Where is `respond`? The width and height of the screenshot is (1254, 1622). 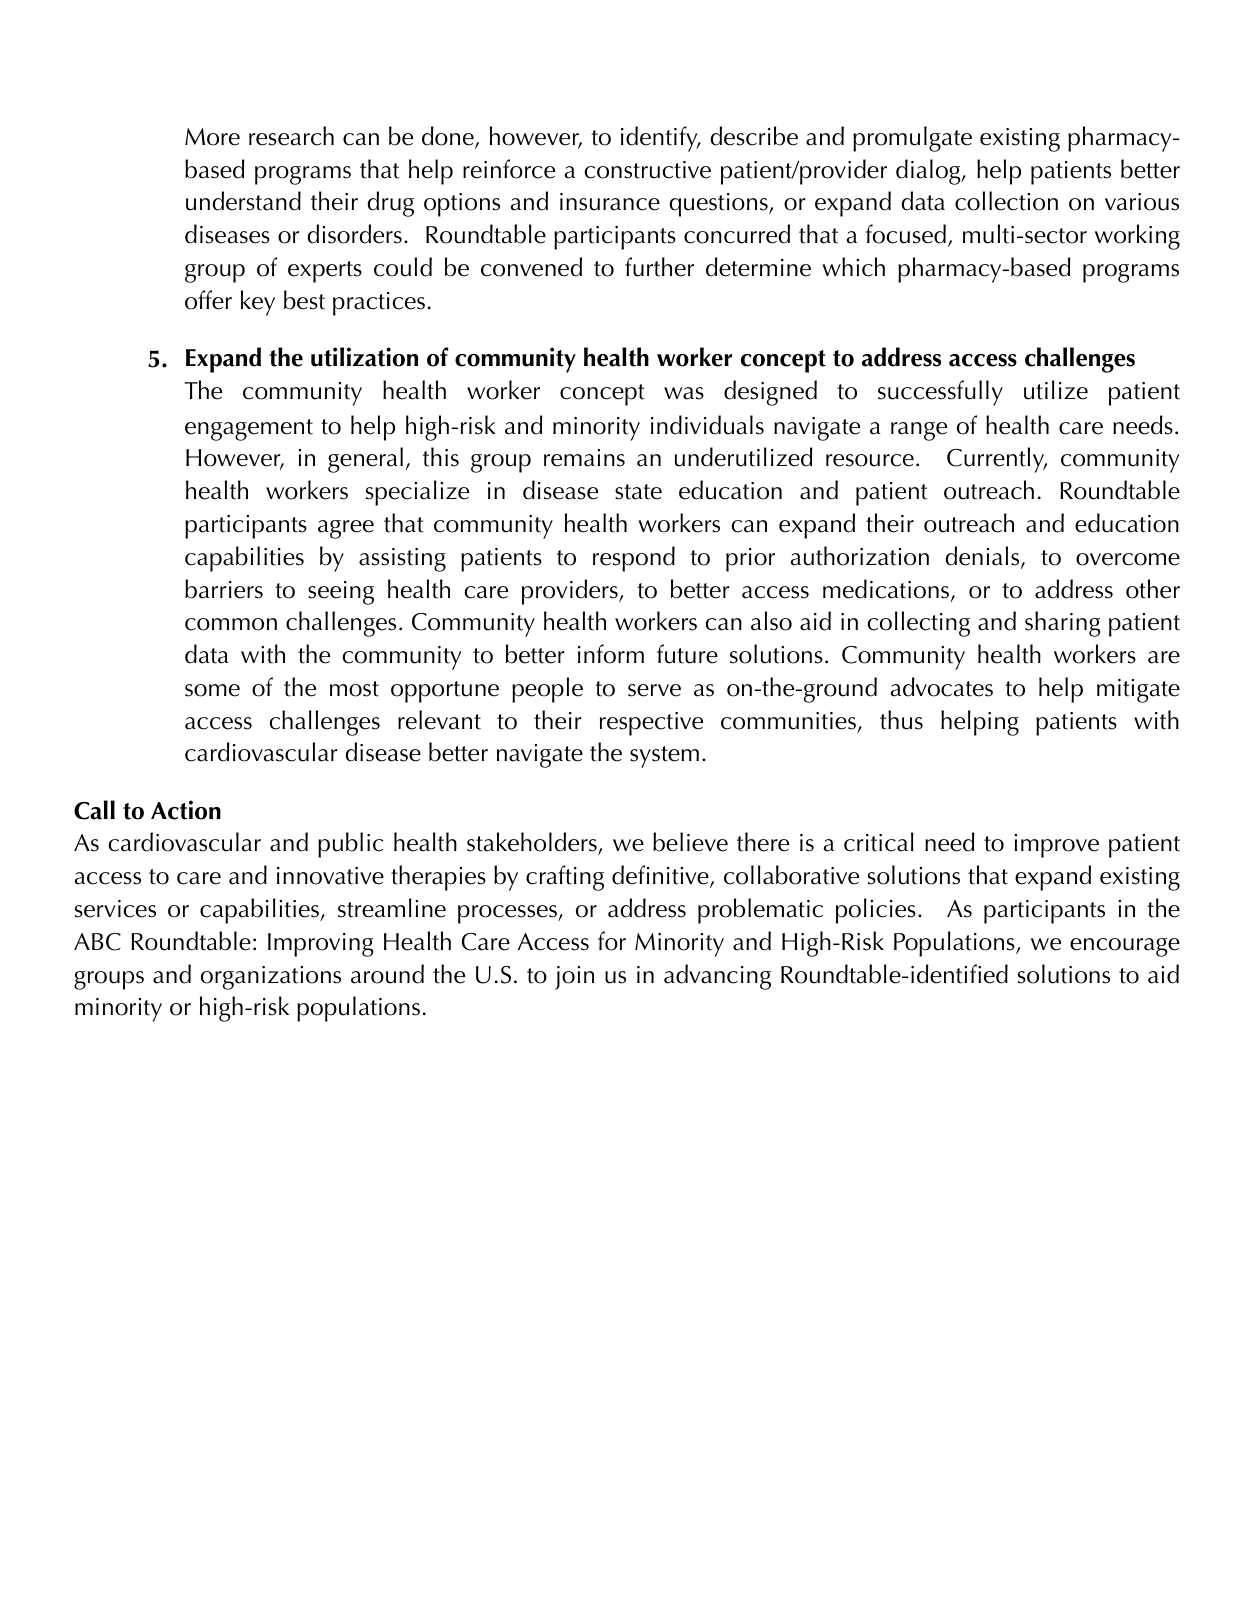 respond is located at coordinates (634, 559).
